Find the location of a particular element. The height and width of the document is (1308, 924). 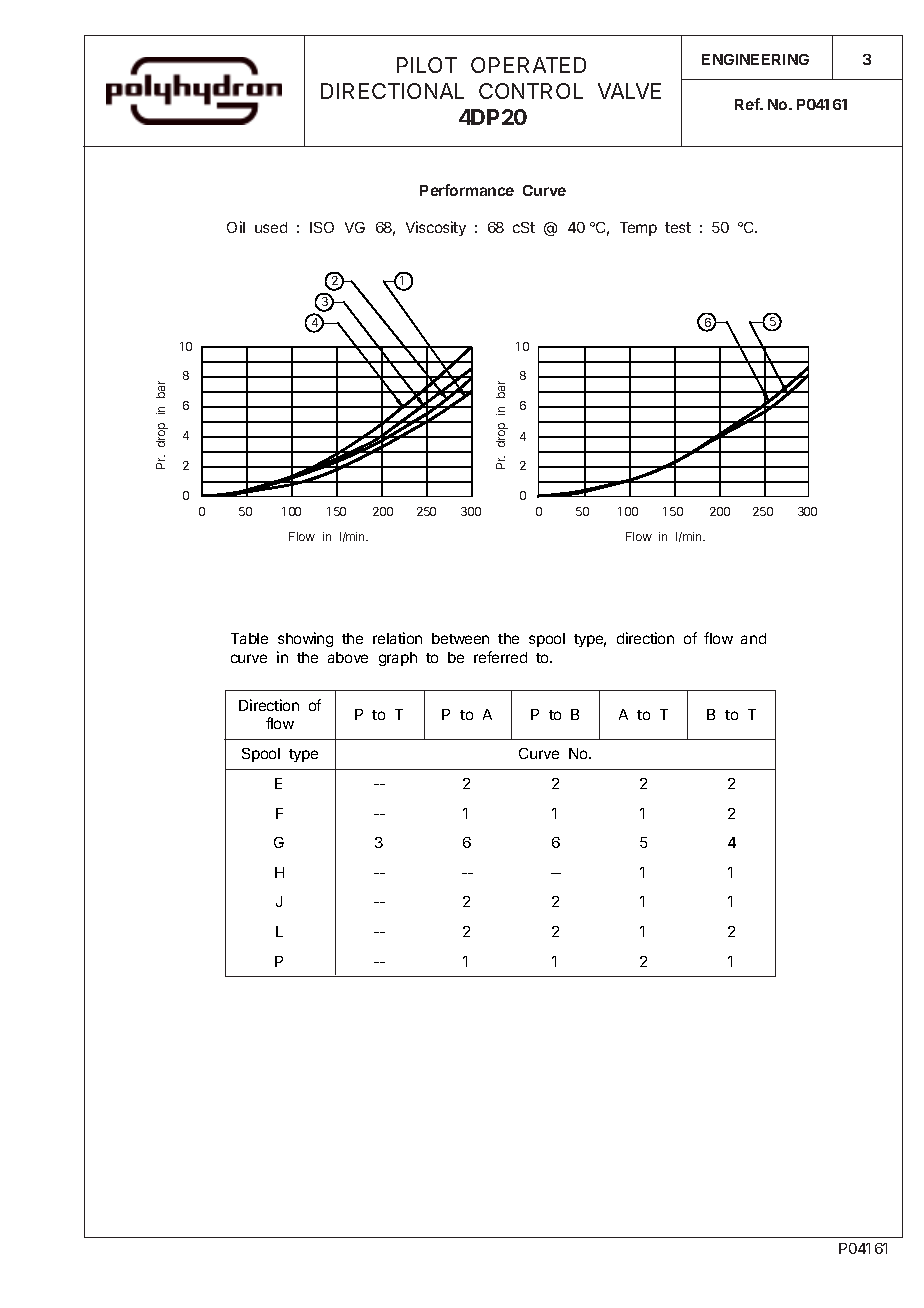

showing is located at coordinates (305, 639).
